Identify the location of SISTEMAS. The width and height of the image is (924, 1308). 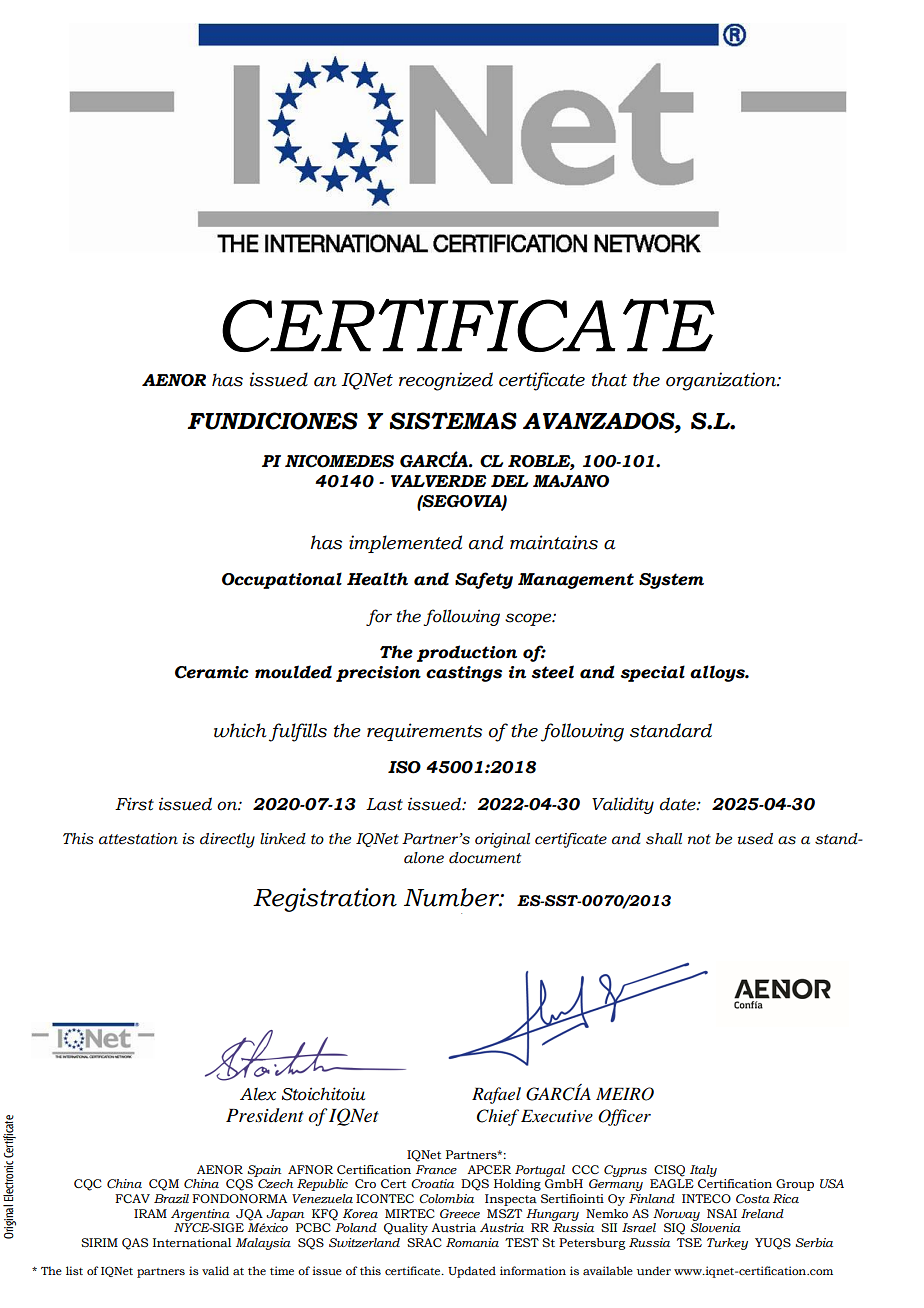
(453, 421).
